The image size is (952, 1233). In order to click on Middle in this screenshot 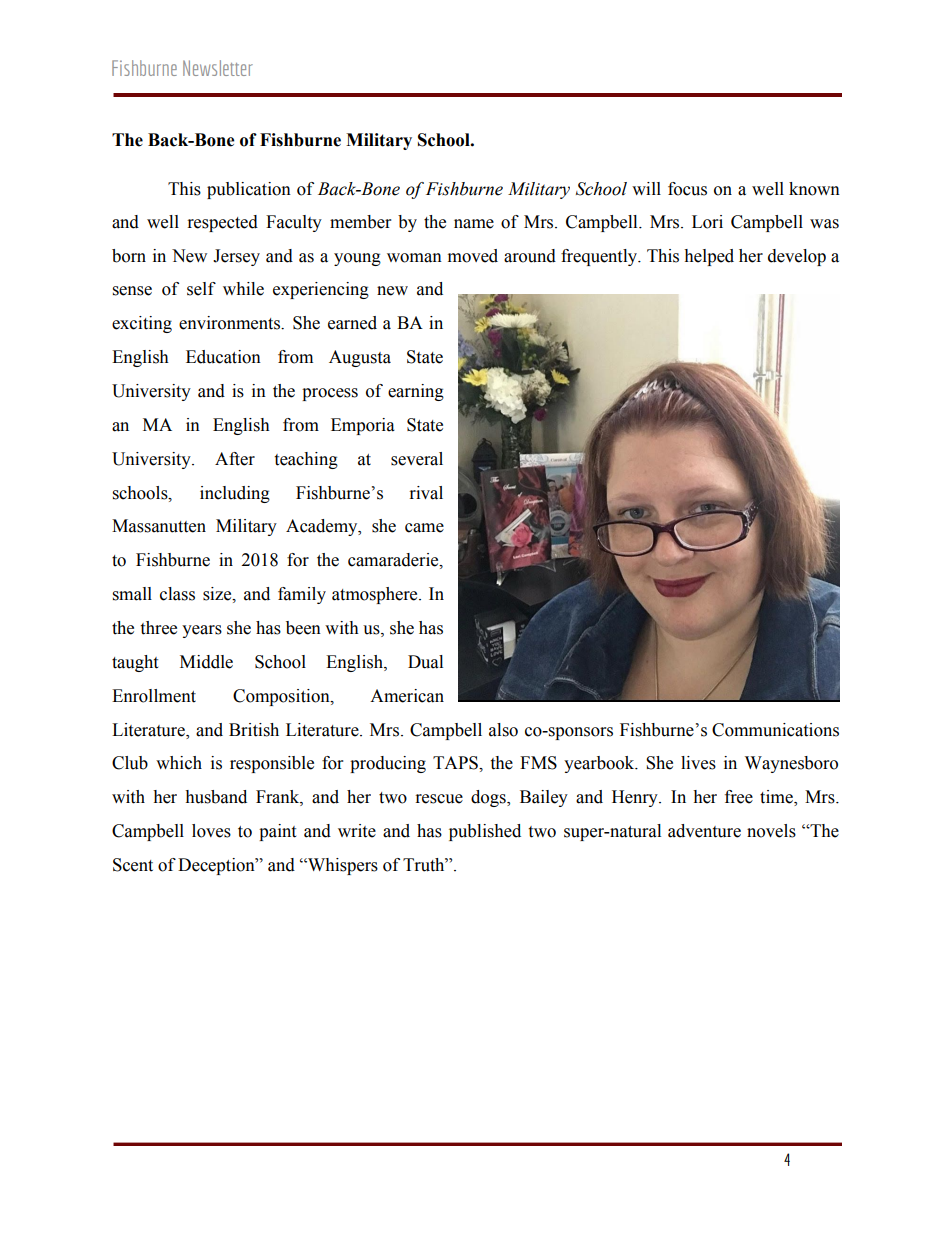, I will do `click(206, 662)`.
